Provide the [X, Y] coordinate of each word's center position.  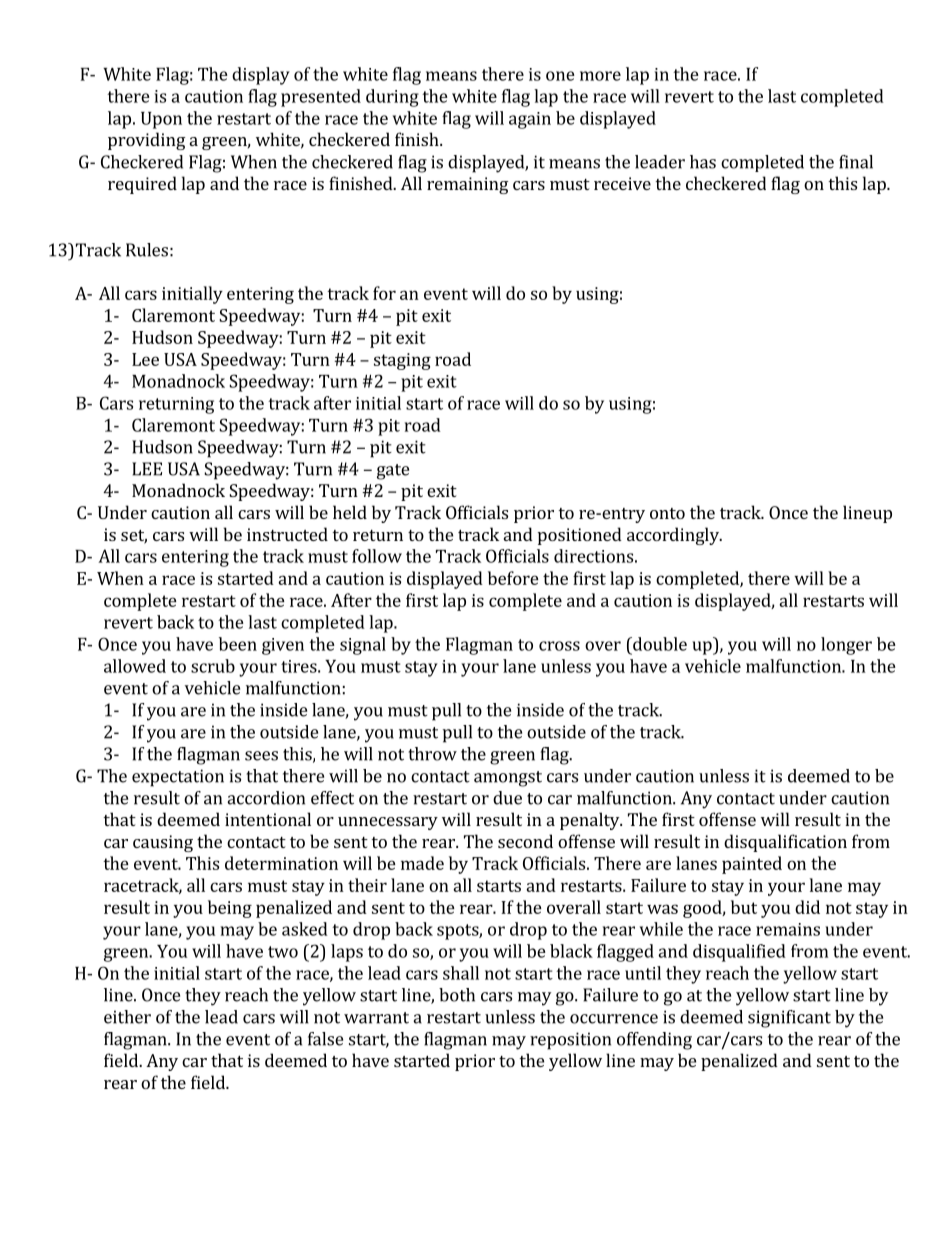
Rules [147, 250]
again [530, 120]
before [513, 578]
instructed [287, 534]
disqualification [785, 843]
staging [402, 361]
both [457, 995]
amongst [508, 779]
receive [622, 183]
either [127, 1017]
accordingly [674, 536]
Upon [161, 120]
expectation [178, 778]
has [703, 162]
